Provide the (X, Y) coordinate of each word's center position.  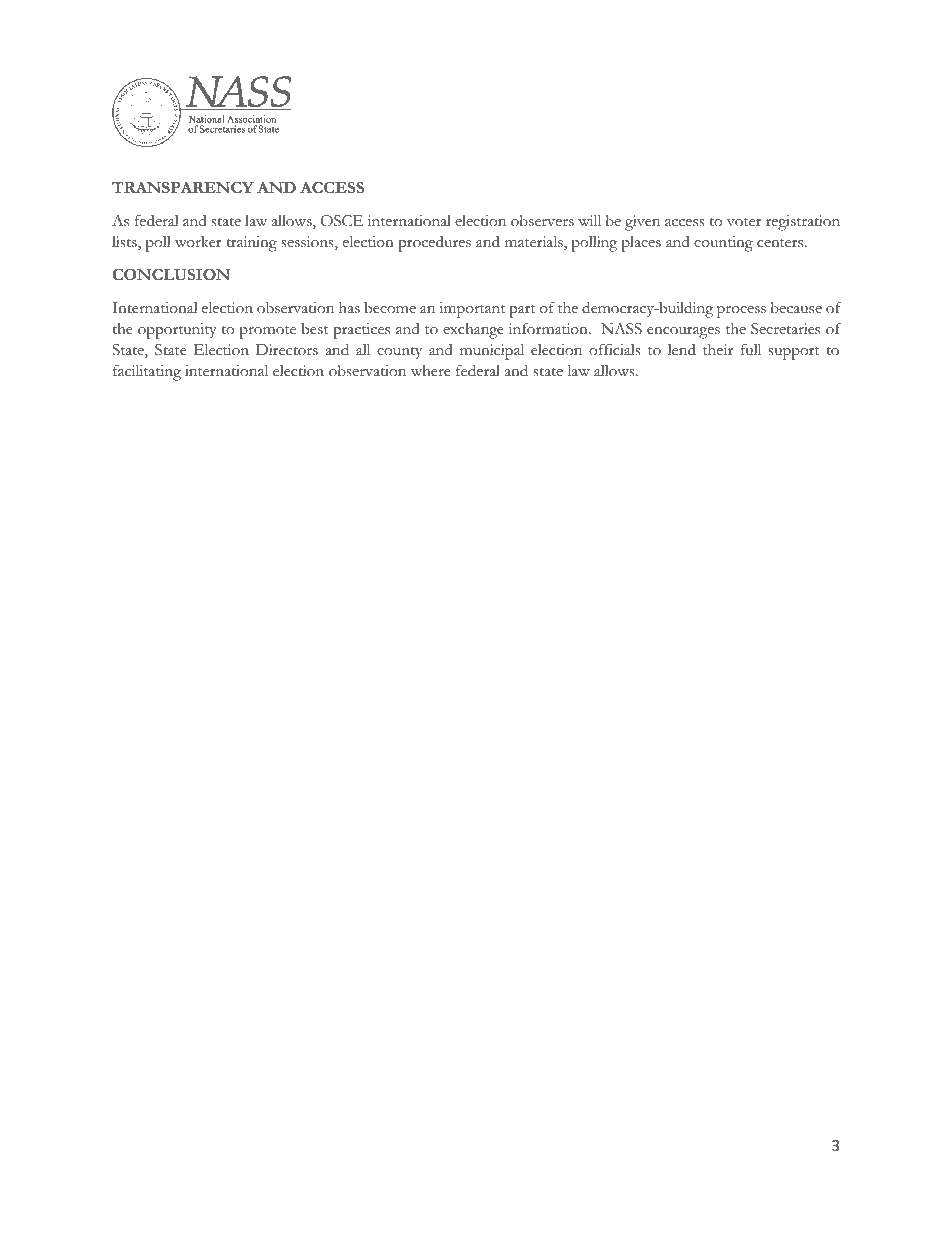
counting (723, 244)
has (349, 308)
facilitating (147, 372)
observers (542, 220)
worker (198, 242)
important (472, 310)
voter (744, 222)
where (431, 371)
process (741, 311)
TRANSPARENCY (183, 187)
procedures (434, 243)
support (794, 353)
